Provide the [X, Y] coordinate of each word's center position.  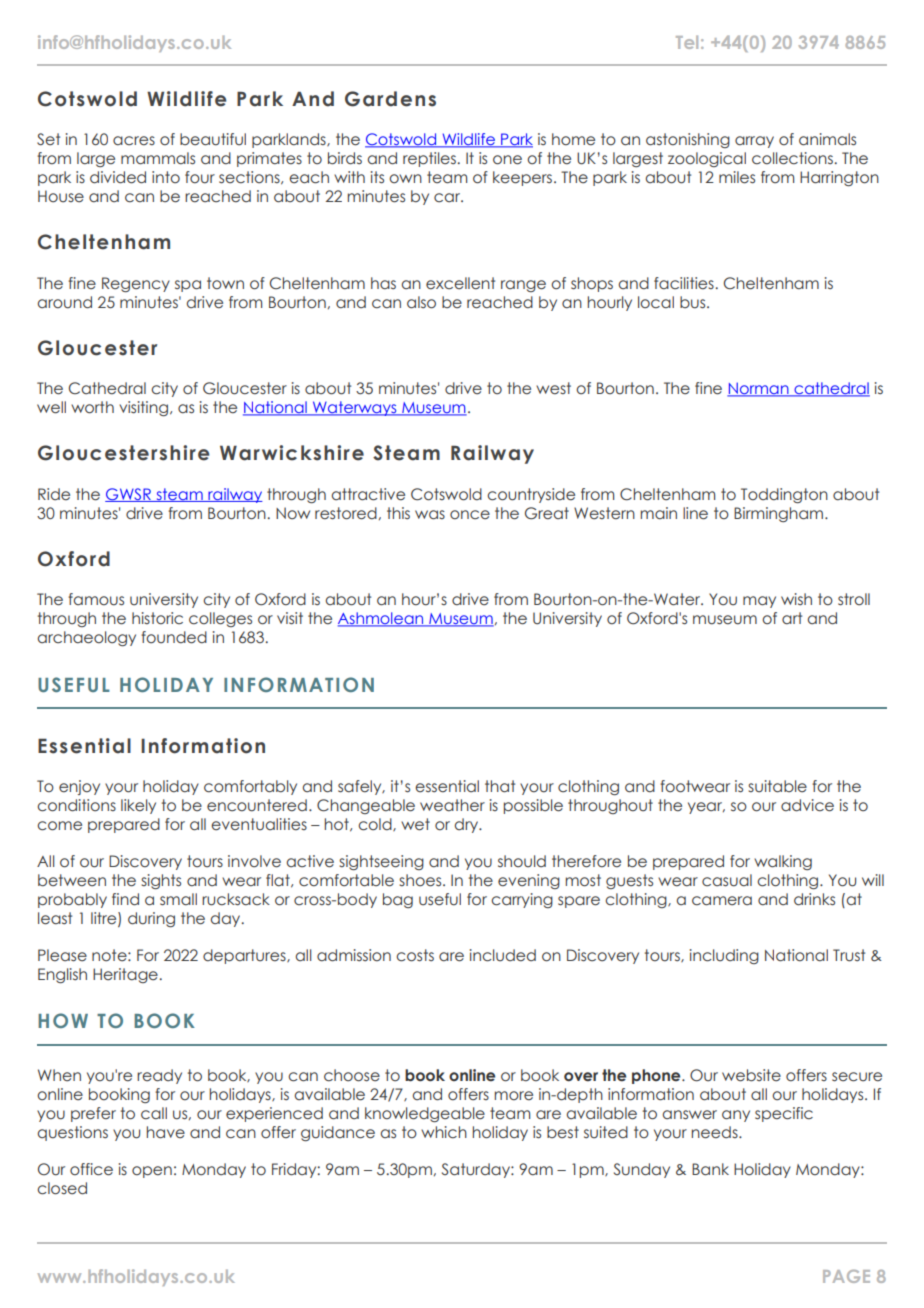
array [754, 142]
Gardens [390, 99]
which [444, 1132]
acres [134, 141]
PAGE [846, 1276]
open [152, 1172]
